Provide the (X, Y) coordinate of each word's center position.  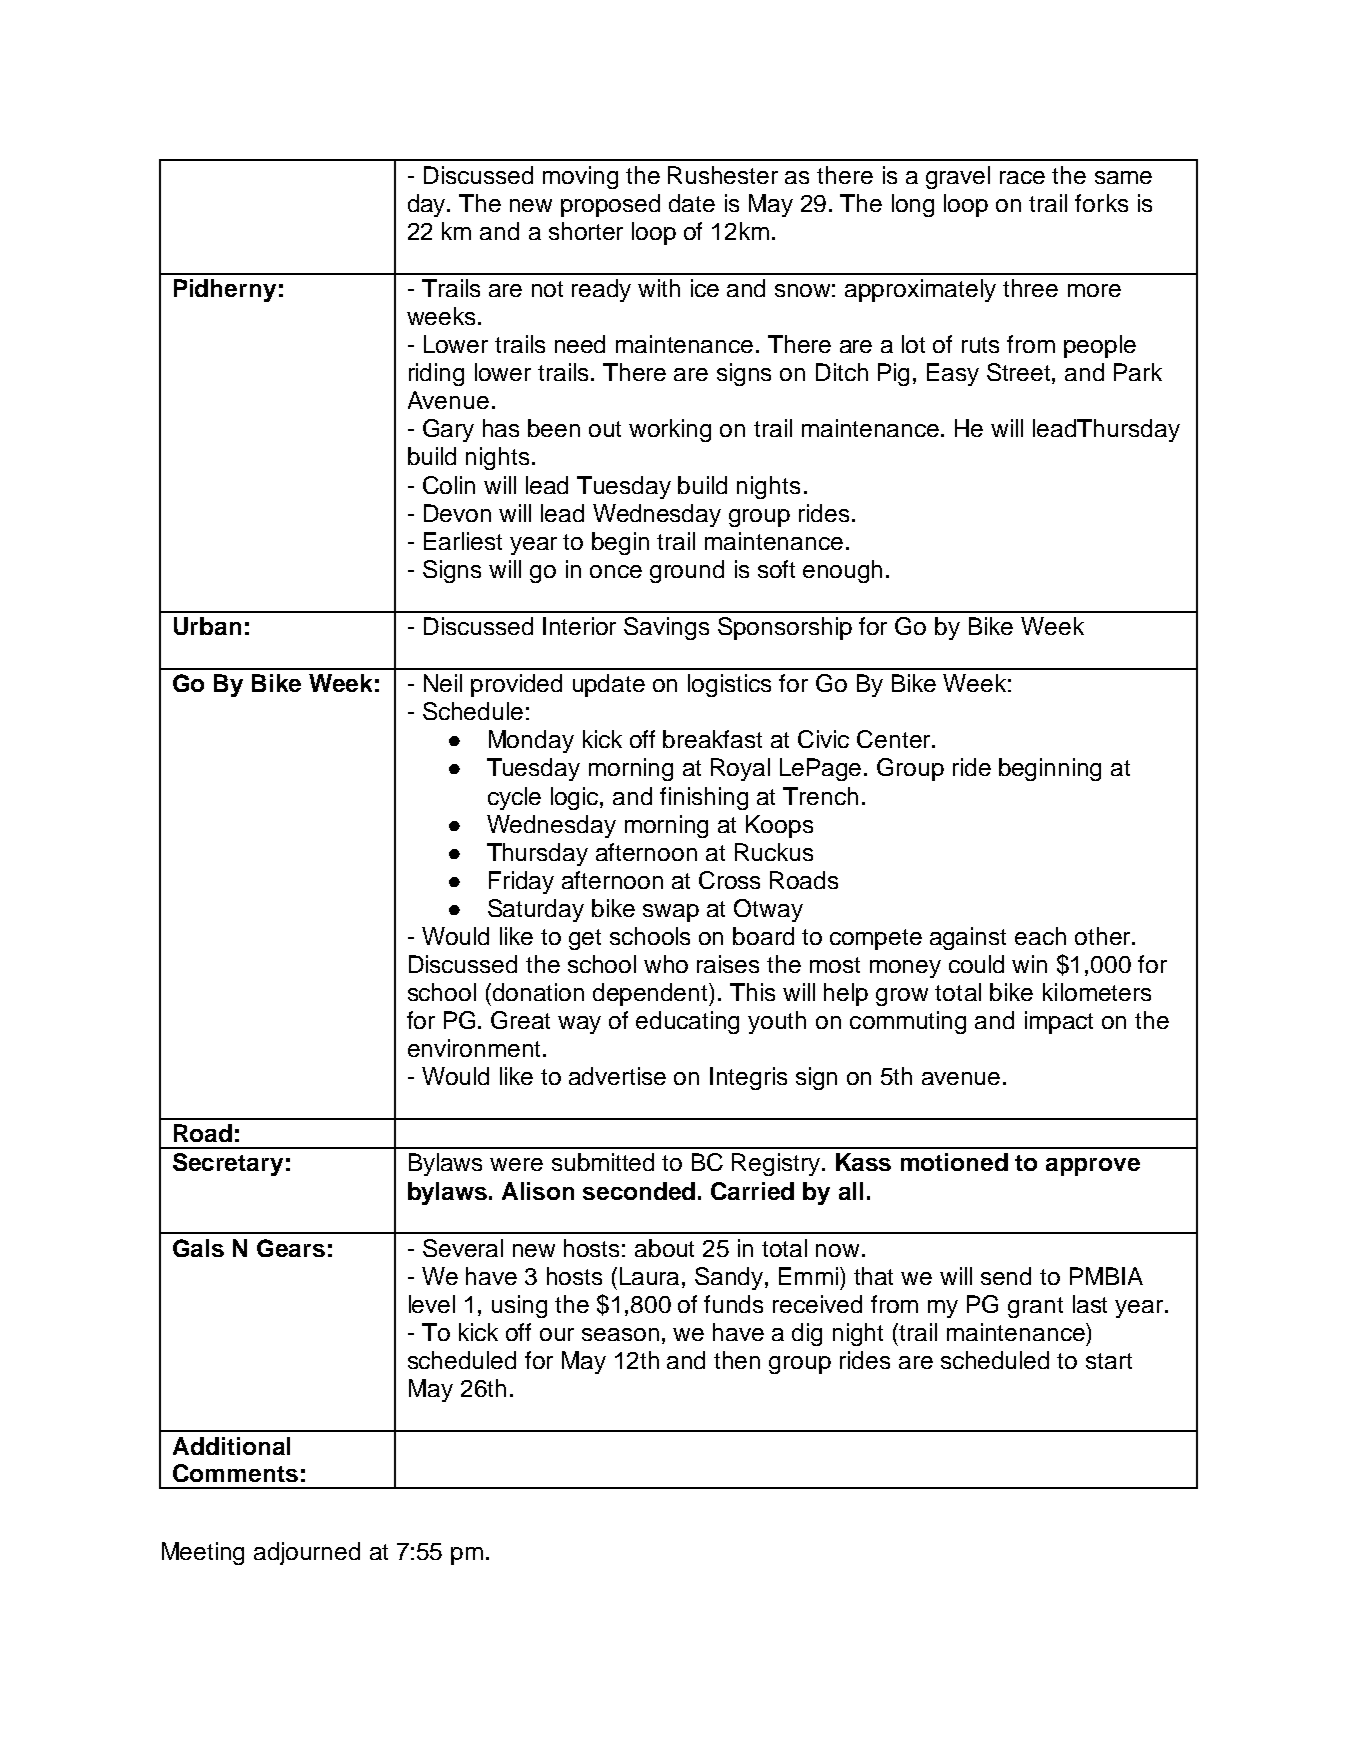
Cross (729, 880)
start (1109, 1361)
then (737, 1360)
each (1040, 936)
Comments (235, 1473)
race (1022, 177)
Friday (521, 882)
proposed (610, 205)
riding (436, 374)
